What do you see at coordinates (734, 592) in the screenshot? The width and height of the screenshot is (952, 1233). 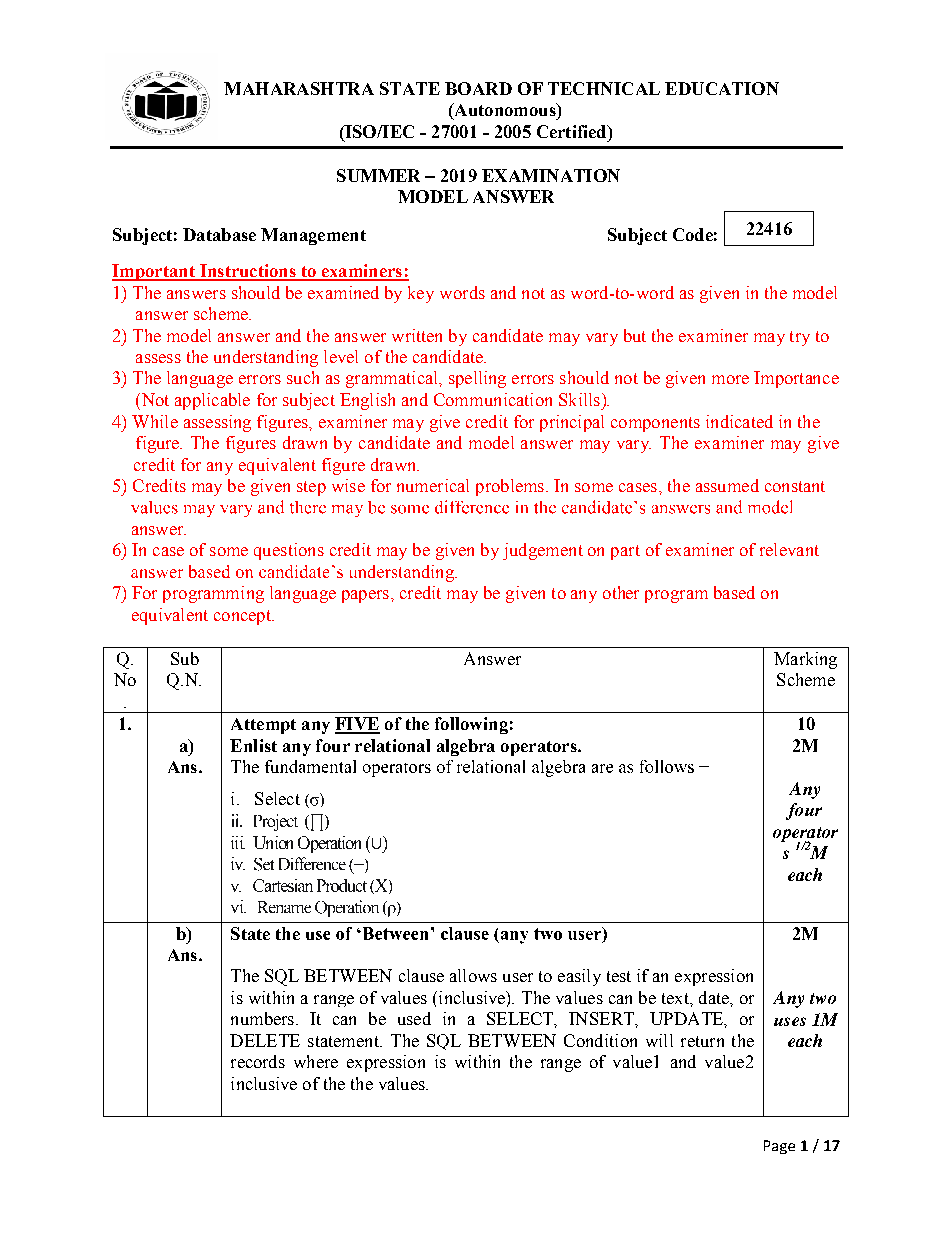 I see `based` at bounding box center [734, 592].
